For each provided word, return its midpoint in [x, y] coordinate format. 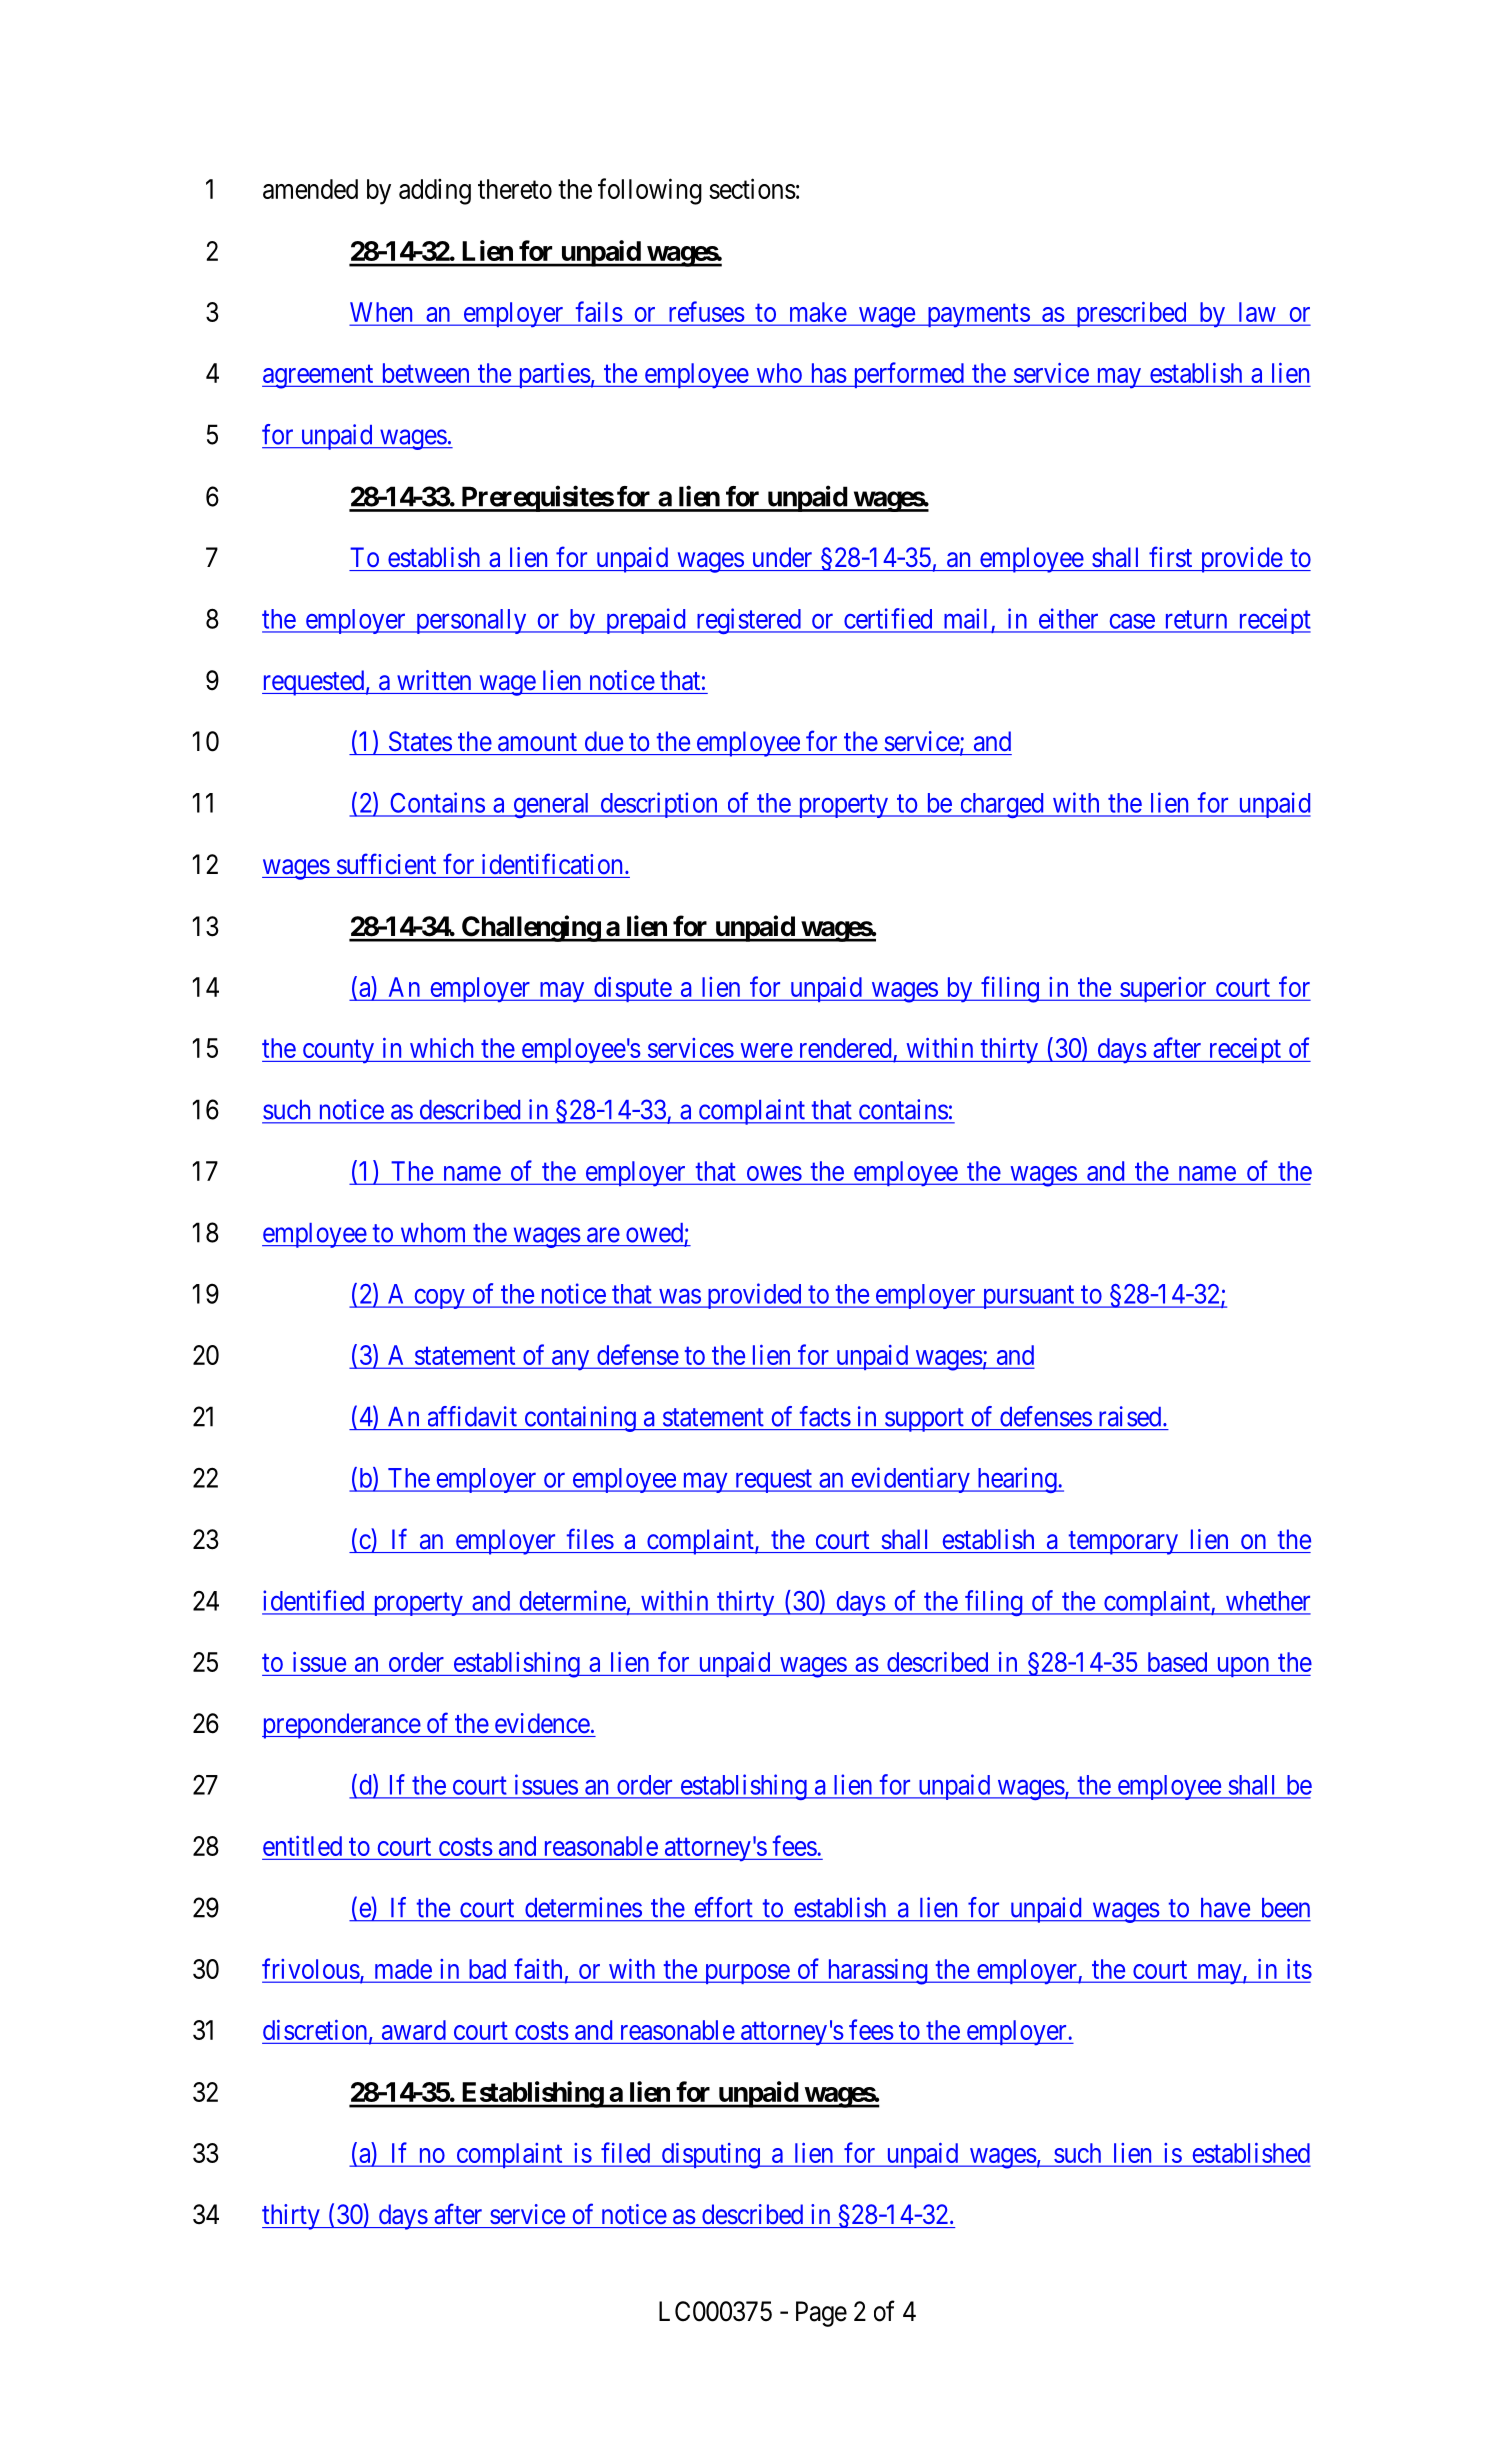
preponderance [341, 1726]
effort [723, 1907]
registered [748, 621]
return [1196, 619]
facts [825, 1416]
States [420, 741]
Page [821, 2314]
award [414, 2030]
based [1177, 1662]
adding [435, 191]
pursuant [1028, 1297]
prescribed [1131, 314]
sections [752, 188]
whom [433, 1233]
